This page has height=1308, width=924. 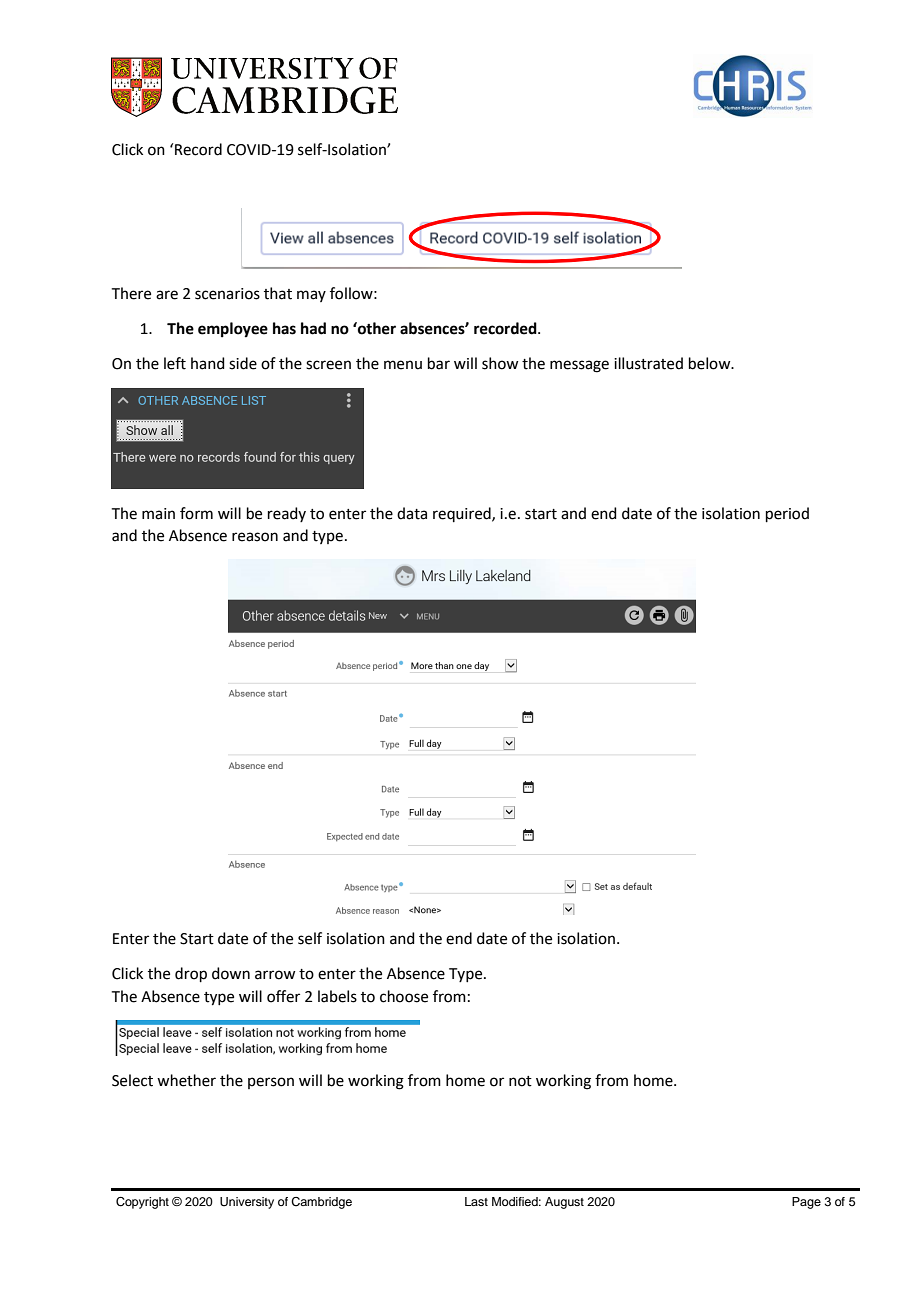 I want to click on Last, so click(x=476, y=1201).
